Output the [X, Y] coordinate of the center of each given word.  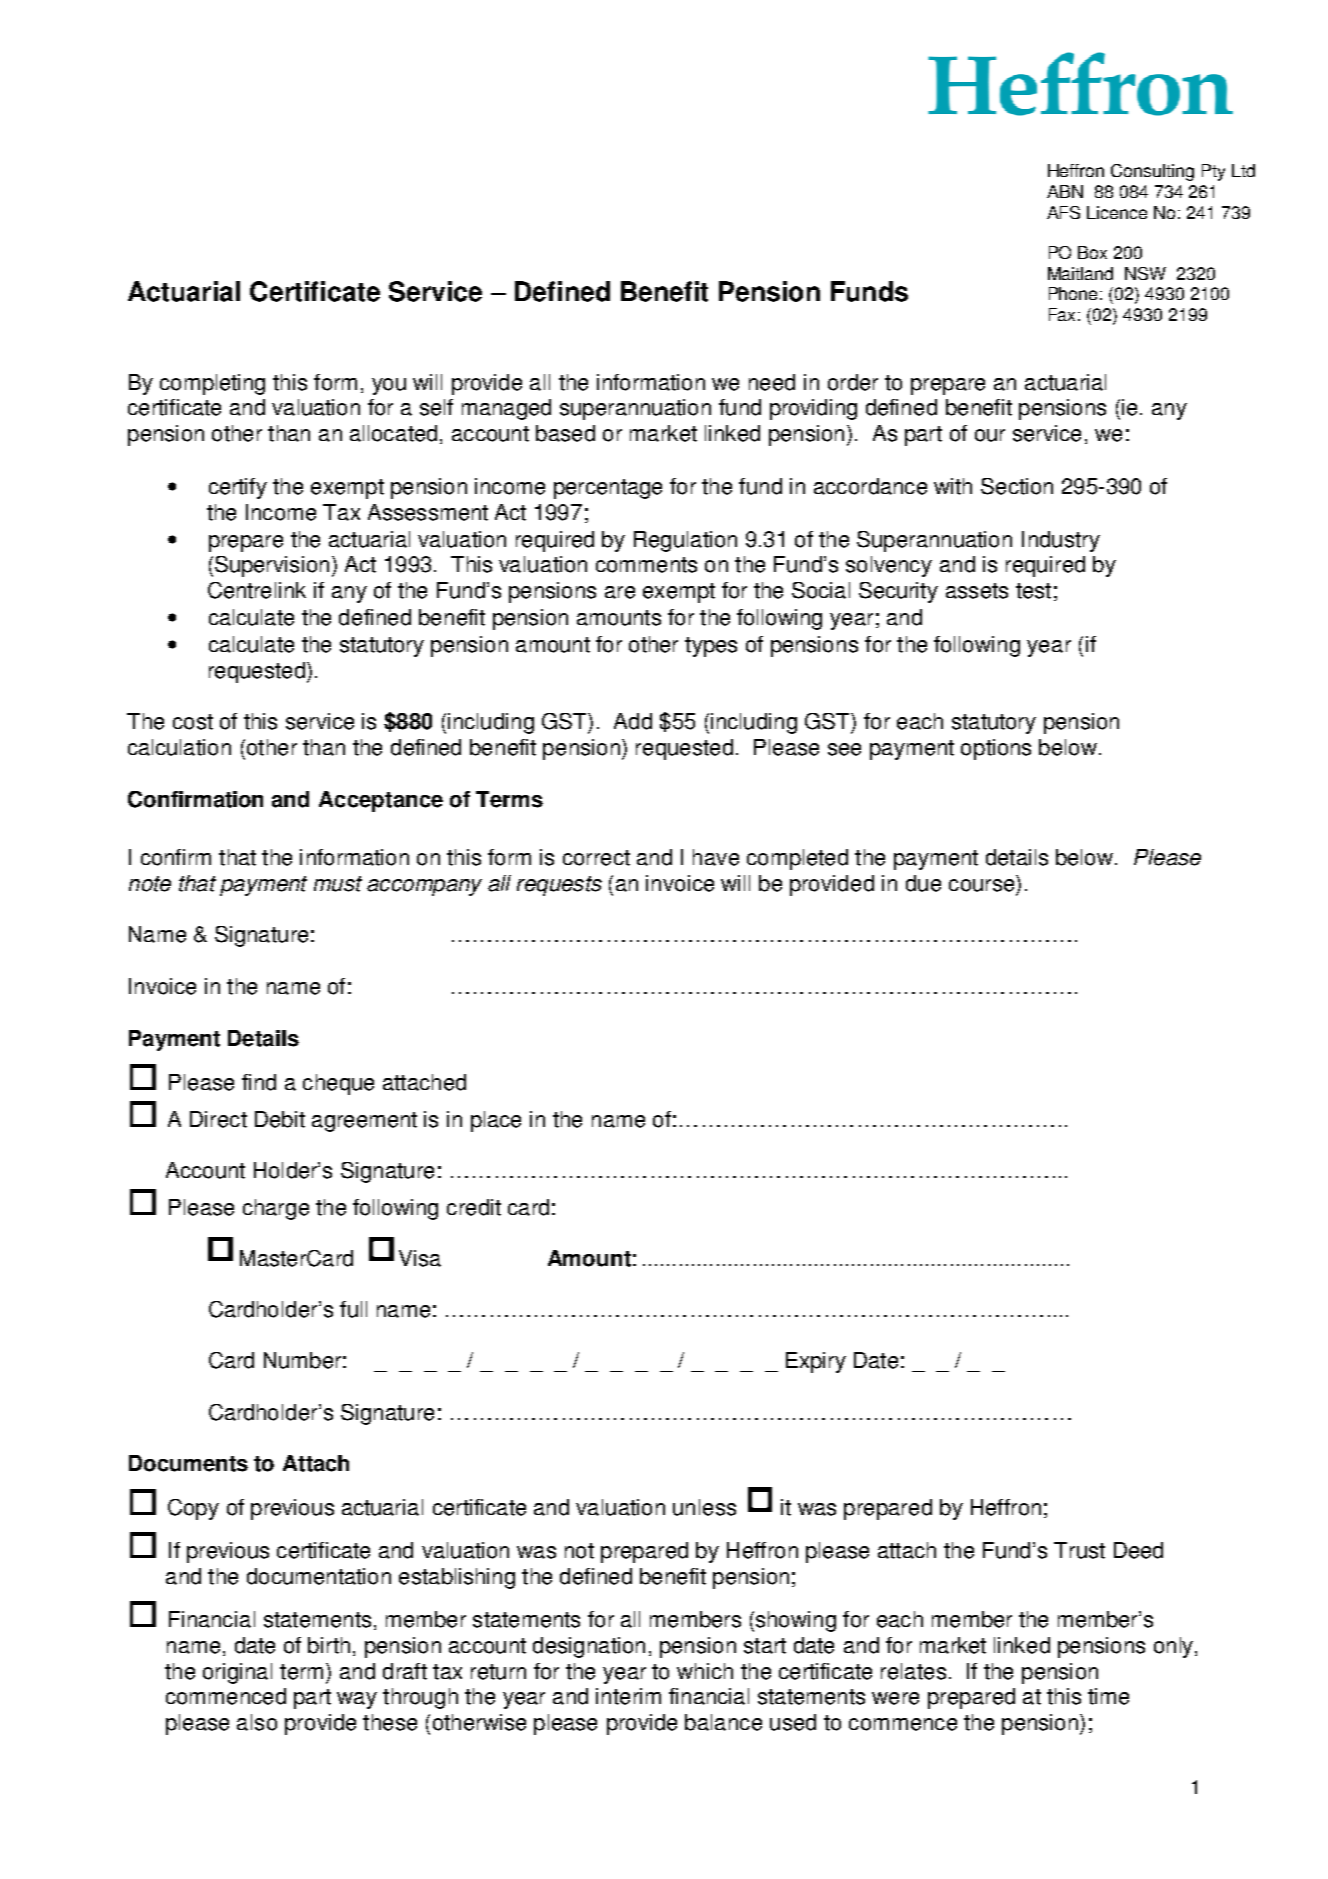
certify [238, 488]
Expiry [816, 1362]
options [996, 749]
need [772, 382]
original [237, 1673]
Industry [1061, 541]
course [981, 885]
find [259, 1082]
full [353, 1309]
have [716, 857]
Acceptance [381, 801]
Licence [1117, 212]
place [496, 1121]
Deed [1138, 1550]
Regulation [685, 541]
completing [212, 384]
